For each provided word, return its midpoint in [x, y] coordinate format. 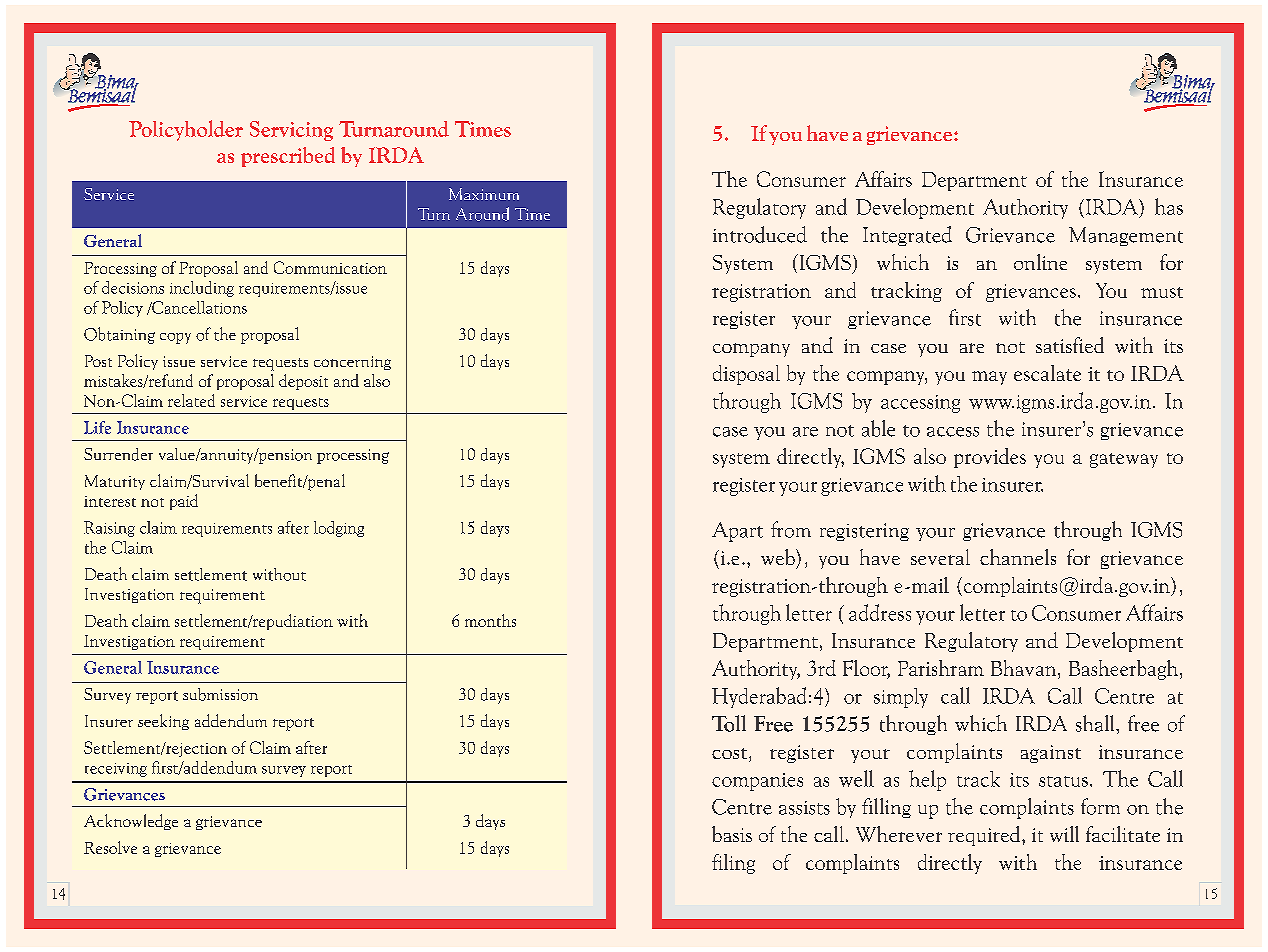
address [880, 612]
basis [732, 834]
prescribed [288, 157]
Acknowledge [131, 822]
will [1064, 834]
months [490, 620]
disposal [746, 375]
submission [220, 694]
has [1169, 206]
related [191, 400]
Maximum [484, 194]
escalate [1047, 373]
